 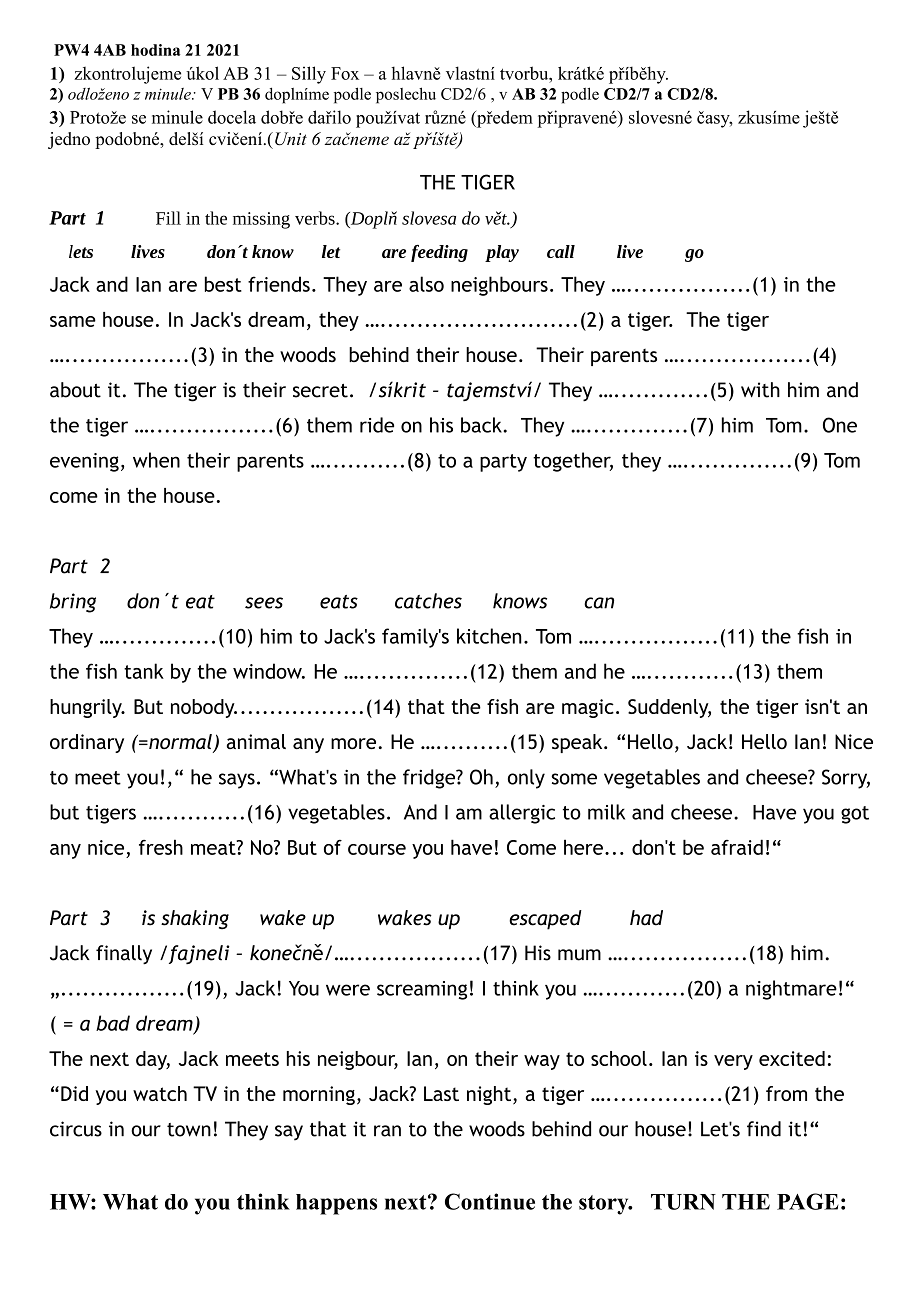 What do you see at coordinates (561, 251) in the screenshot?
I see `call` at bounding box center [561, 251].
